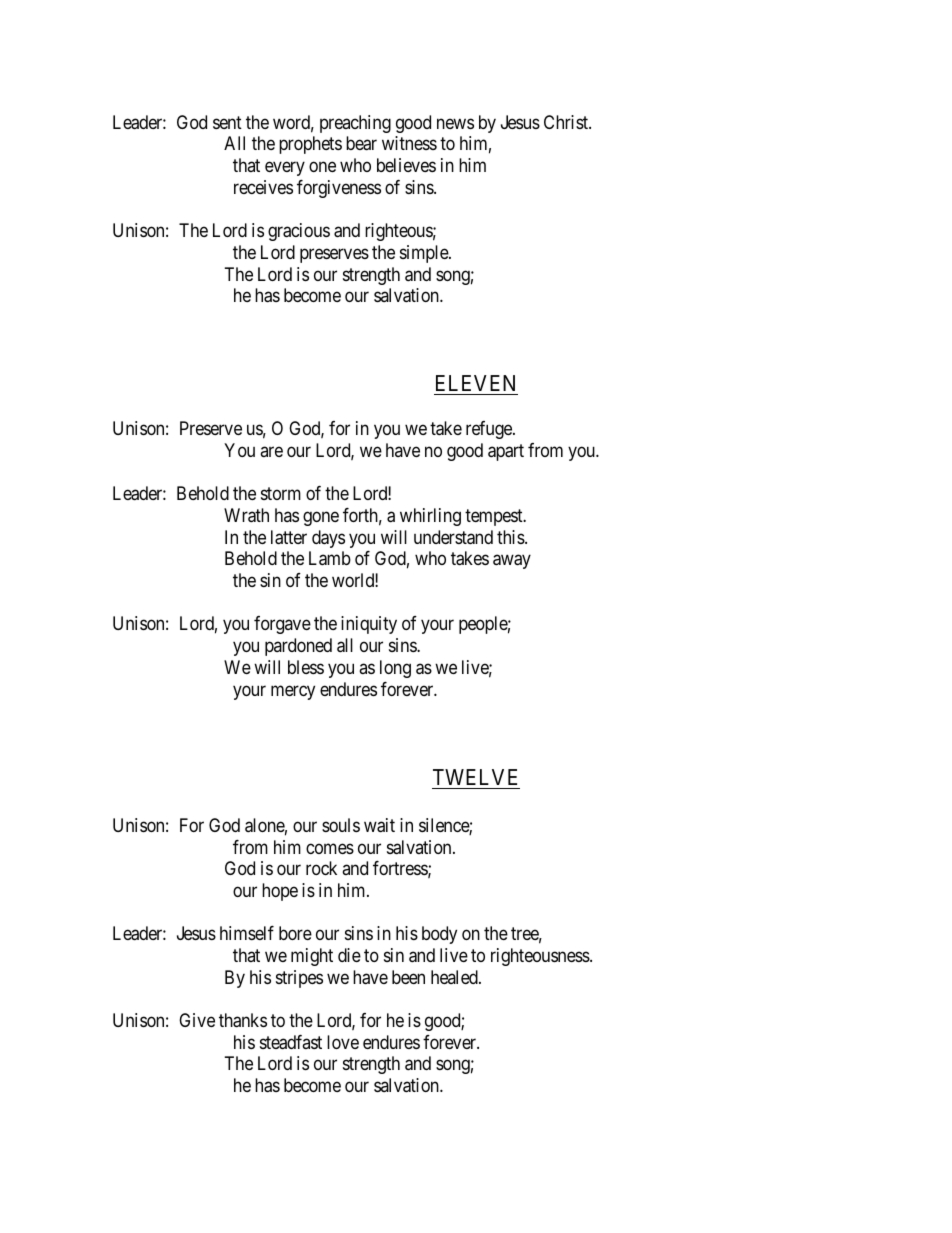  I want to click on this, so click(511, 537).
